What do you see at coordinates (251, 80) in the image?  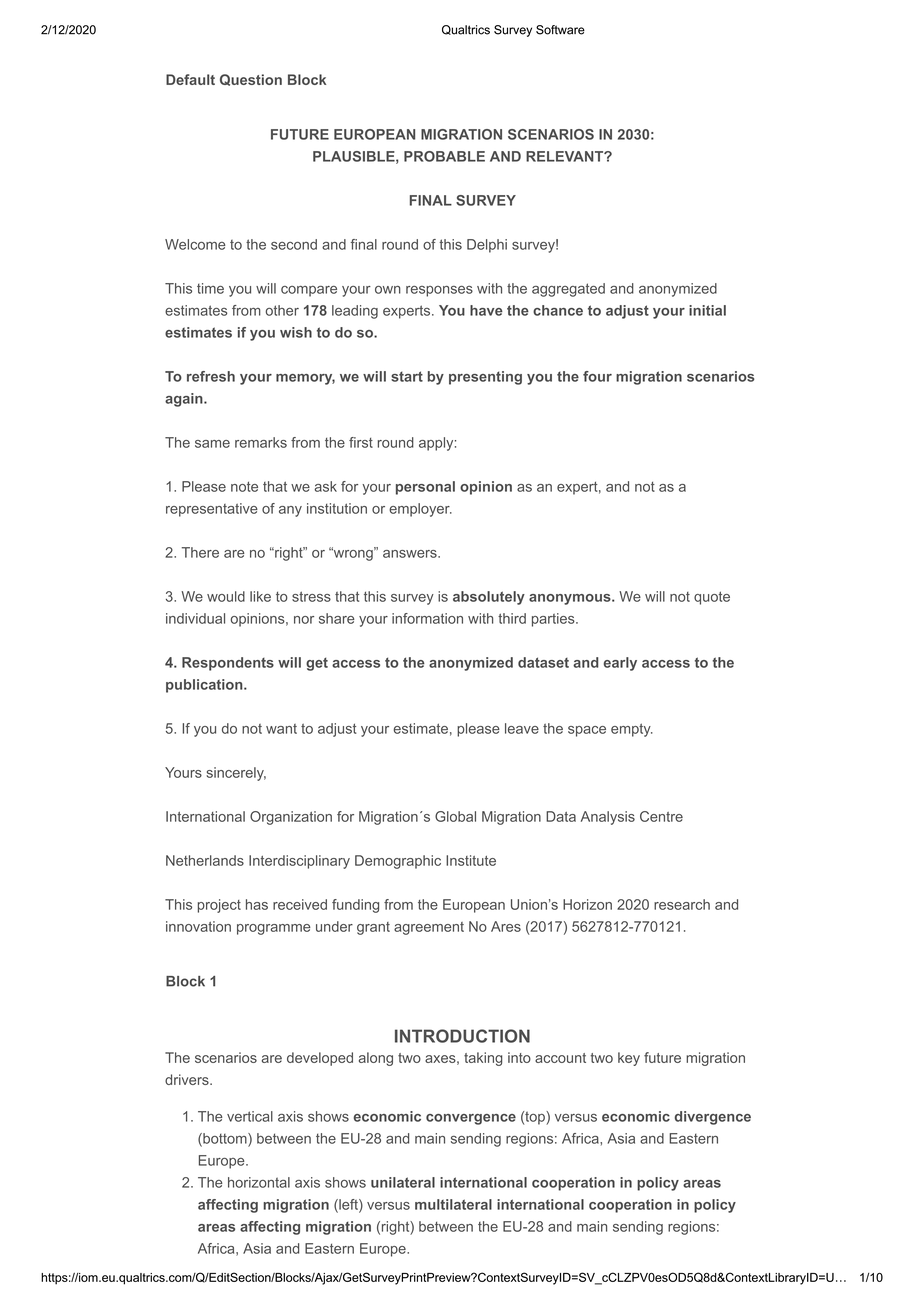 I see `Question` at bounding box center [251, 80].
